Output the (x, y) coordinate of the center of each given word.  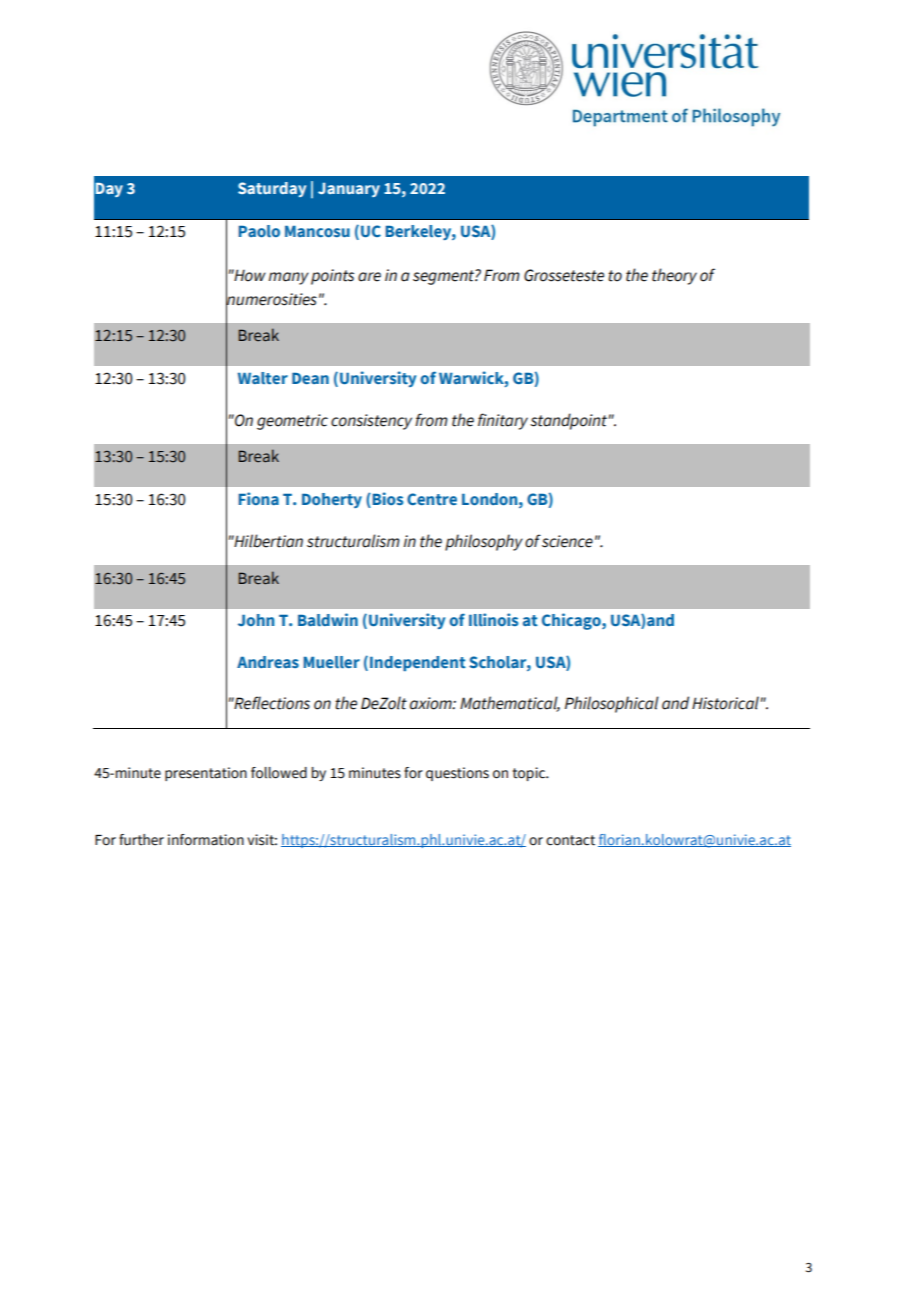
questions (457, 774)
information (206, 840)
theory (674, 276)
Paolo (259, 231)
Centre (432, 499)
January (349, 190)
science (567, 541)
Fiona (259, 498)
